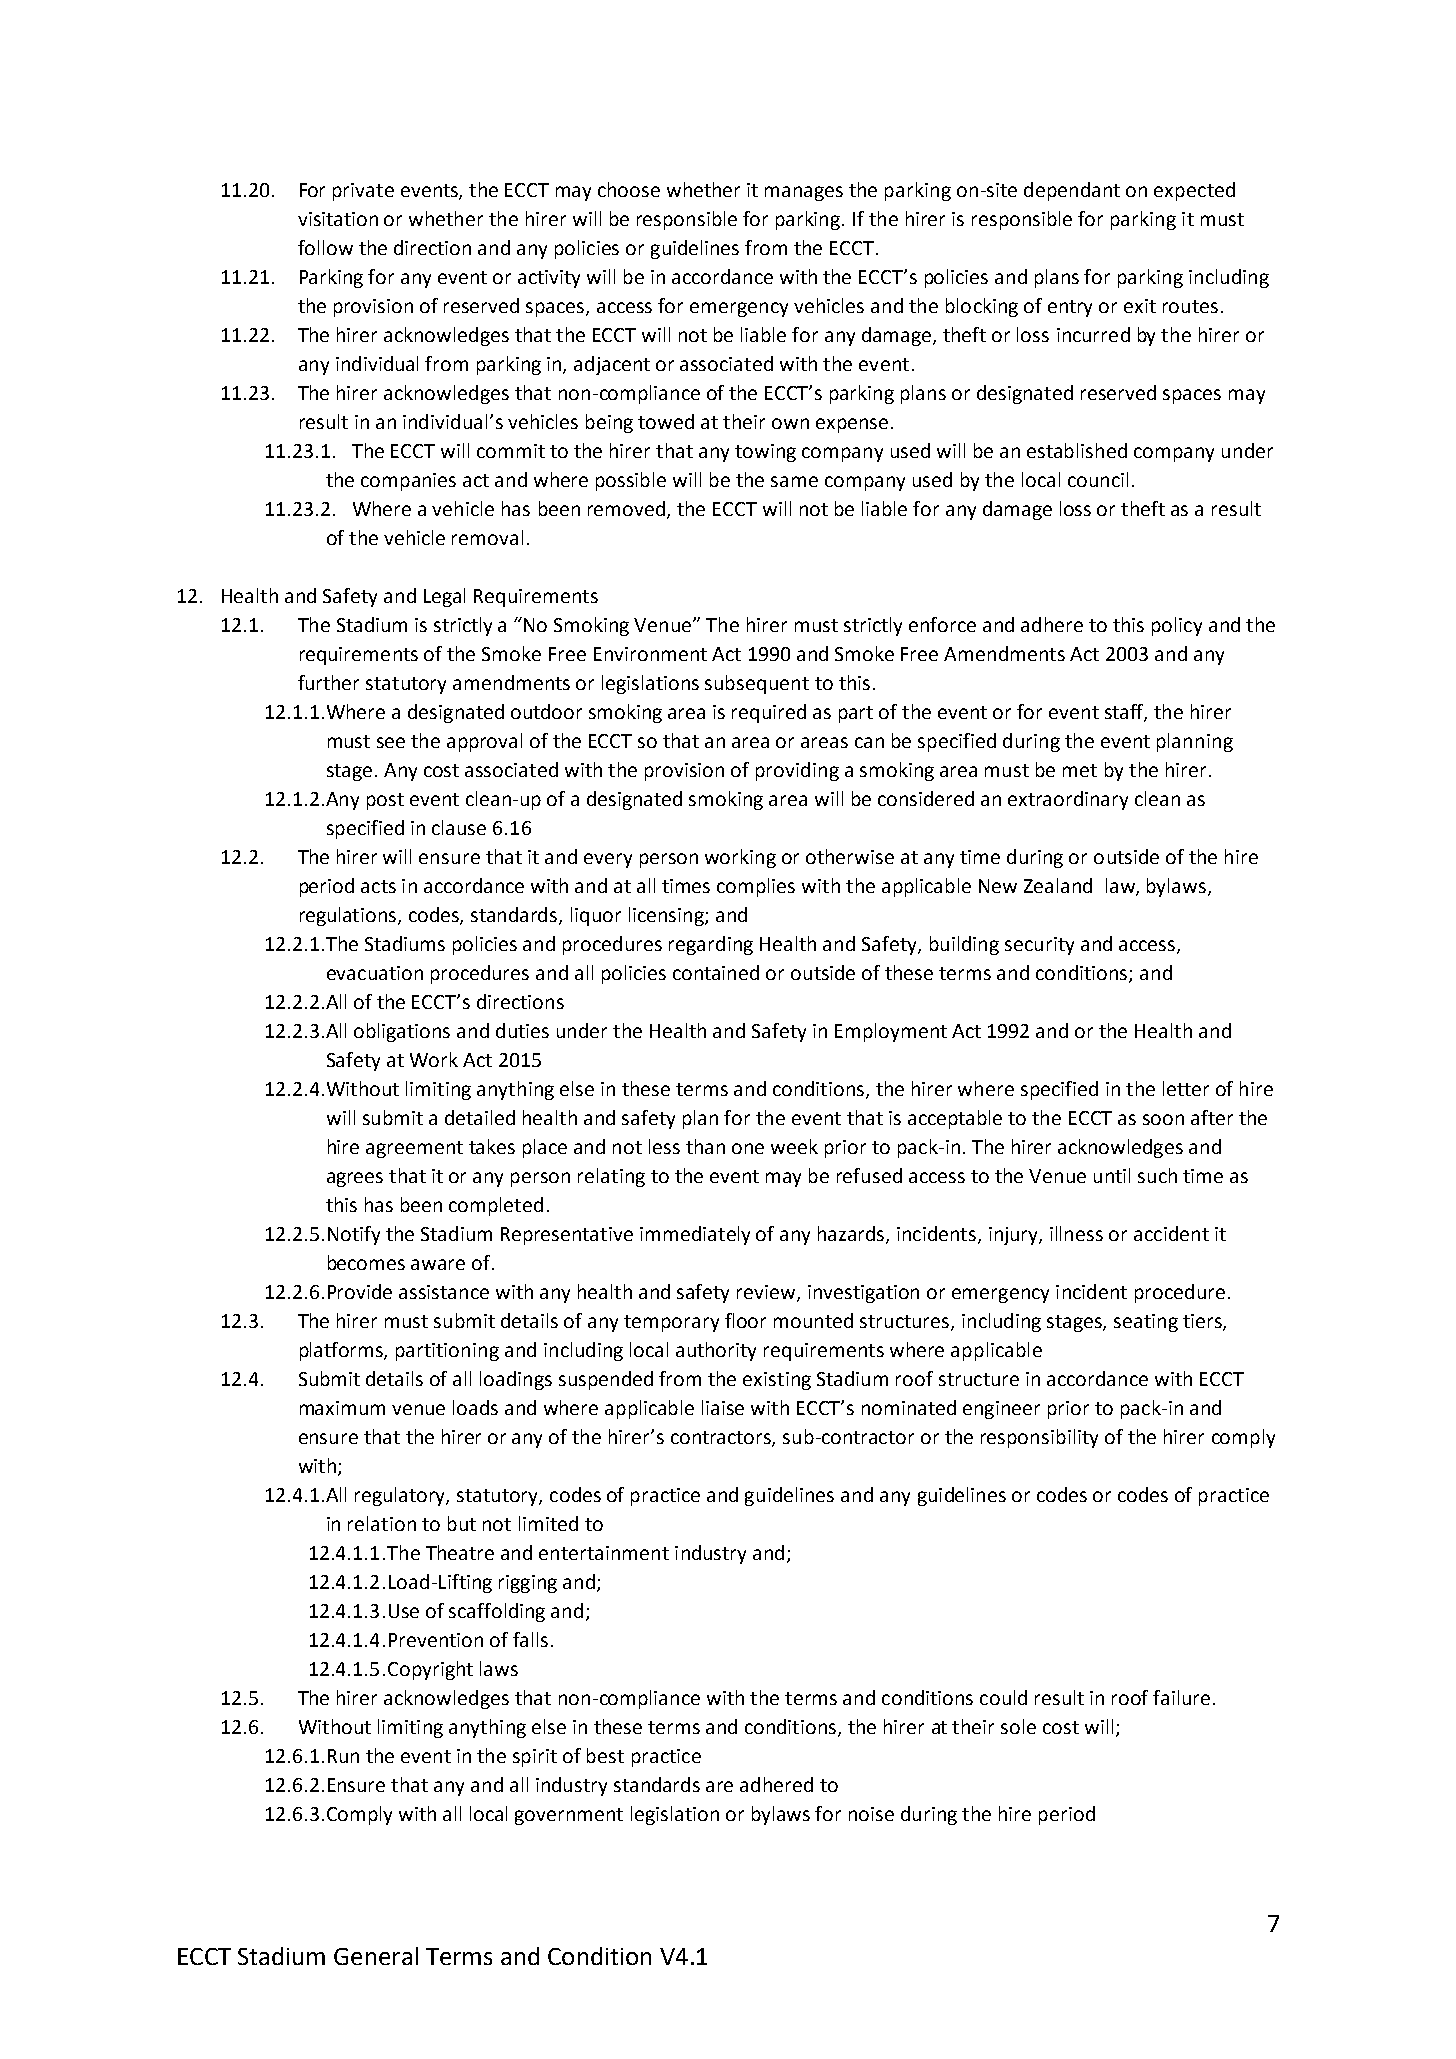 The height and width of the document is (2059, 1456). Describe the element at coordinates (1072, 191) in the document. I see `dependant` at that location.
